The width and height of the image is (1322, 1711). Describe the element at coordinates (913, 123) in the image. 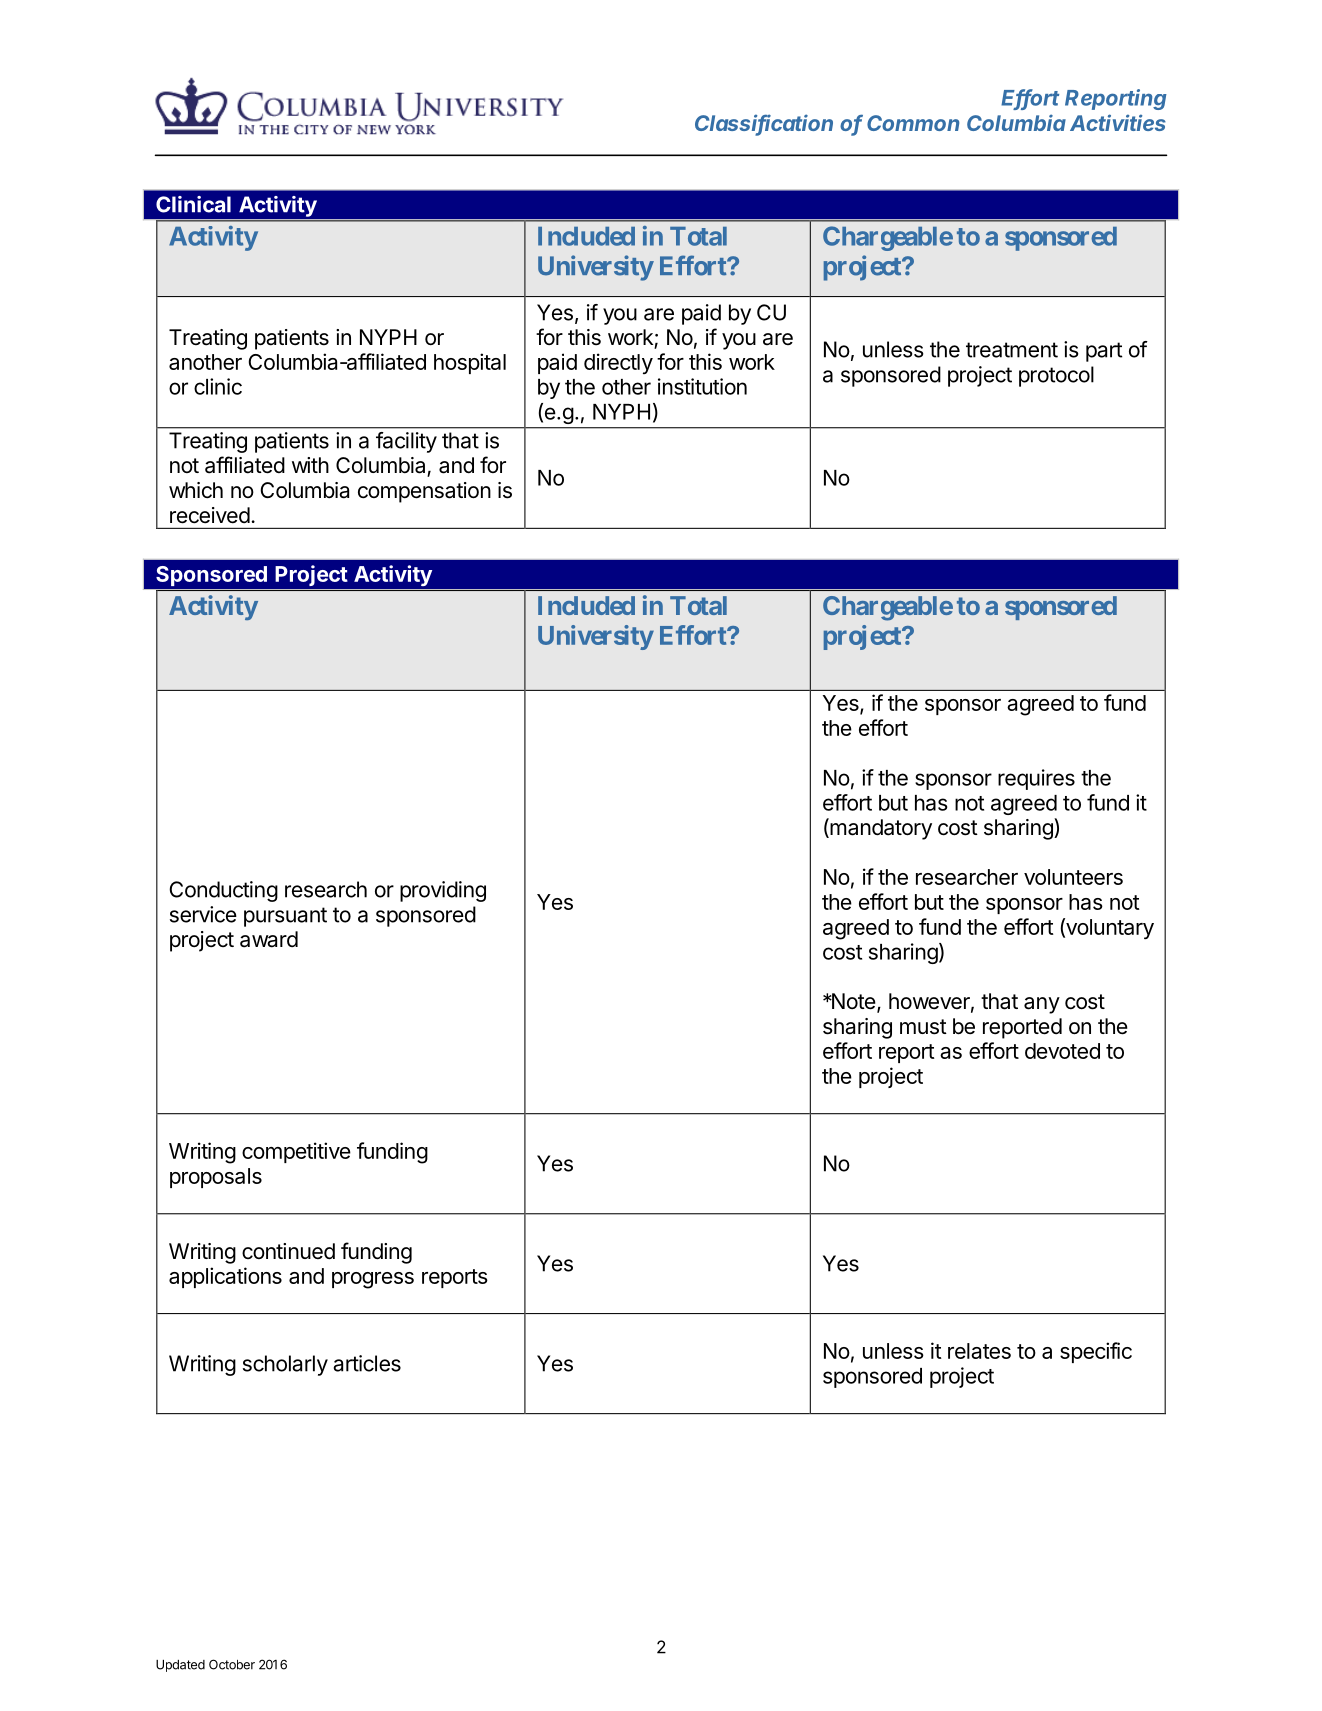

I see `Common` at that location.
